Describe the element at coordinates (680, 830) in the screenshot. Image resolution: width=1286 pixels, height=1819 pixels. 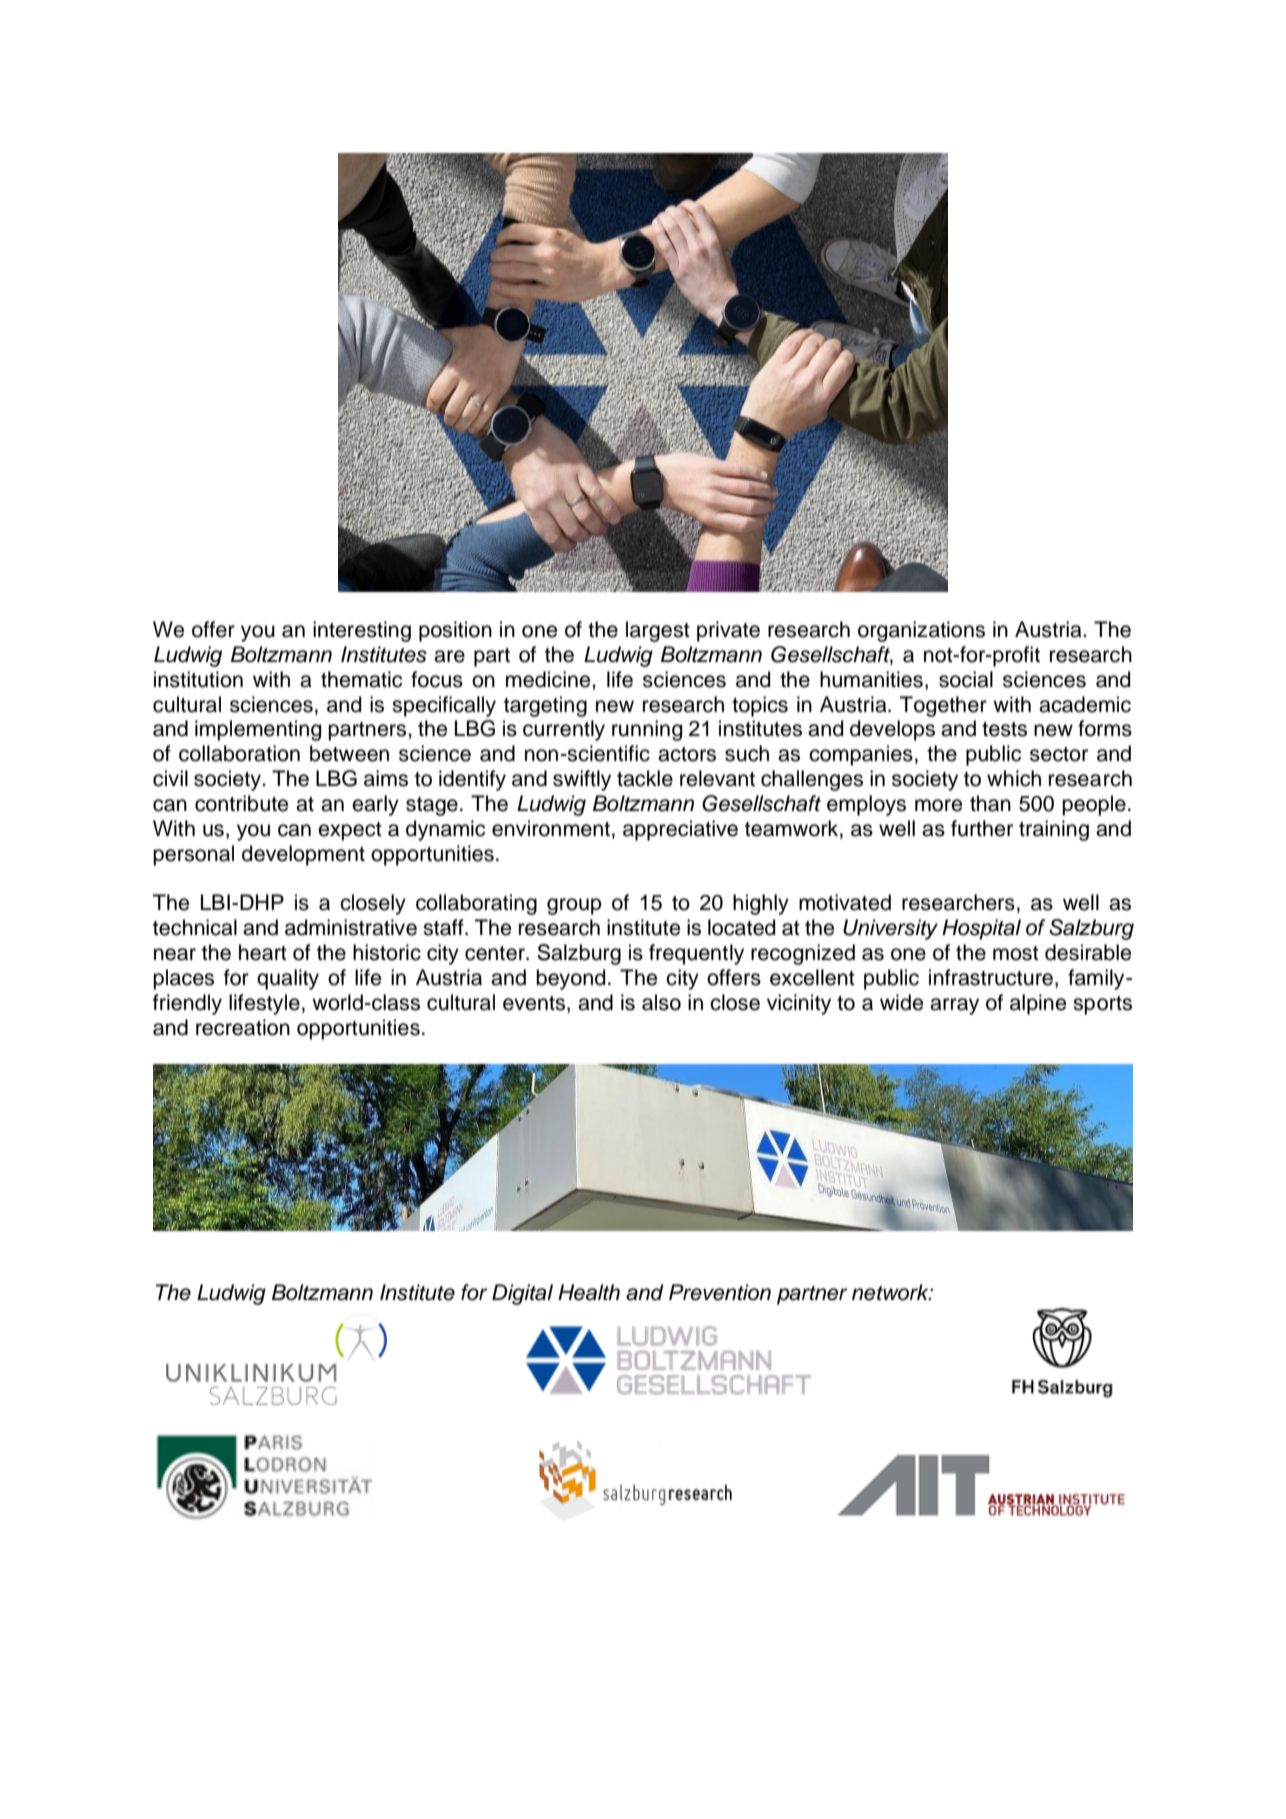
I see `appreciative` at that location.
